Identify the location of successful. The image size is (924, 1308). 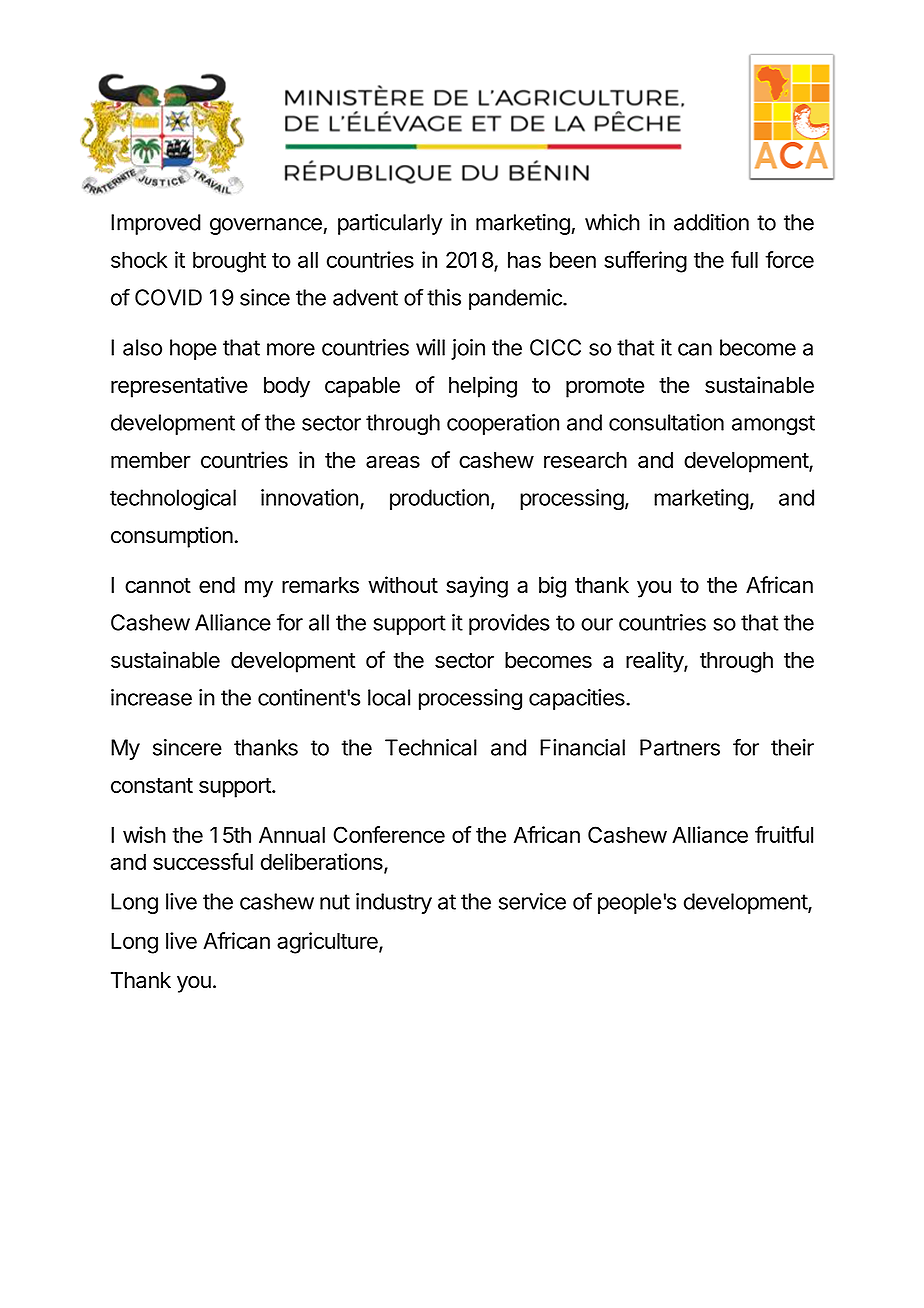
(203, 861).
